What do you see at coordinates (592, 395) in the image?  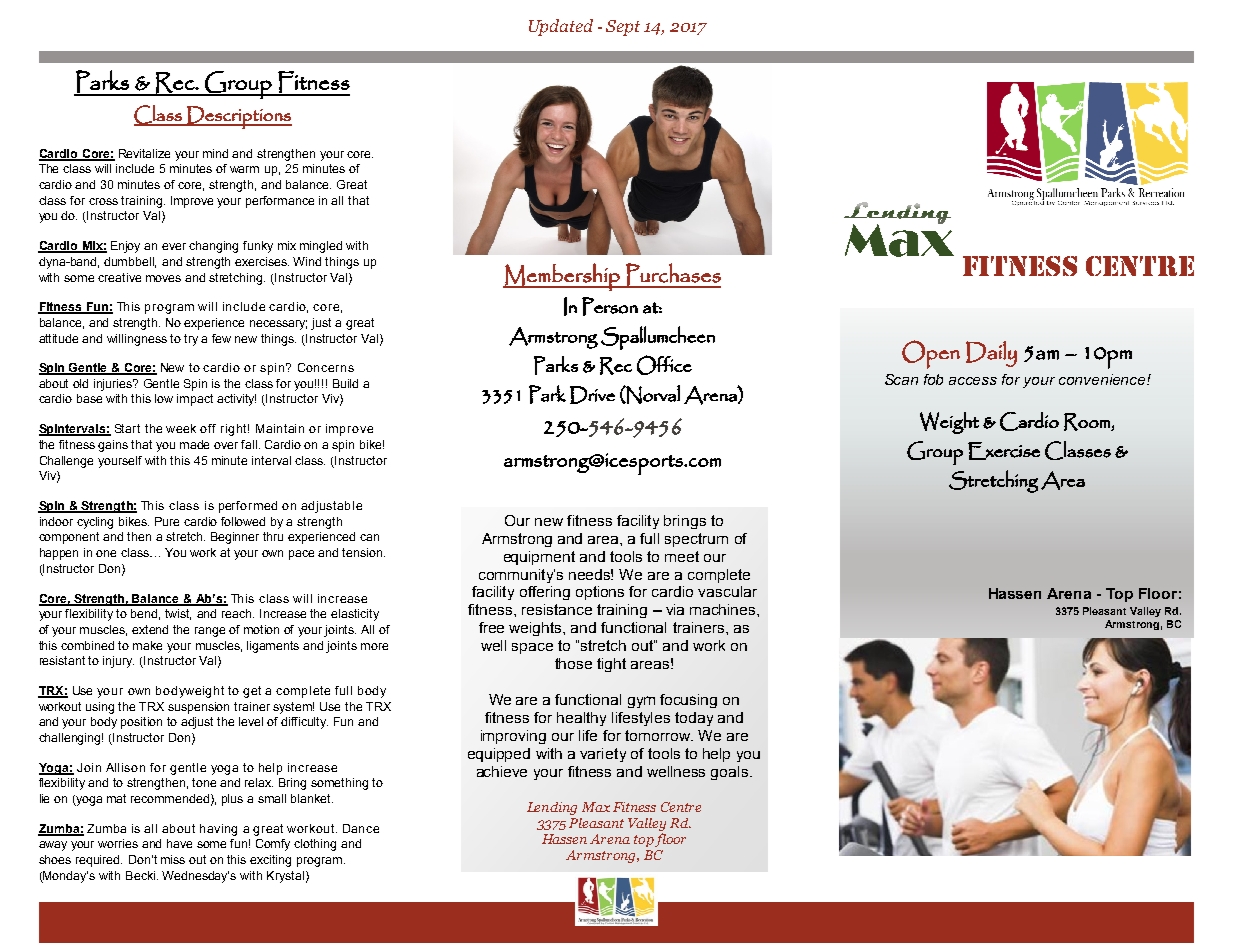 I see `Drive` at bounding box center [592, 395].
